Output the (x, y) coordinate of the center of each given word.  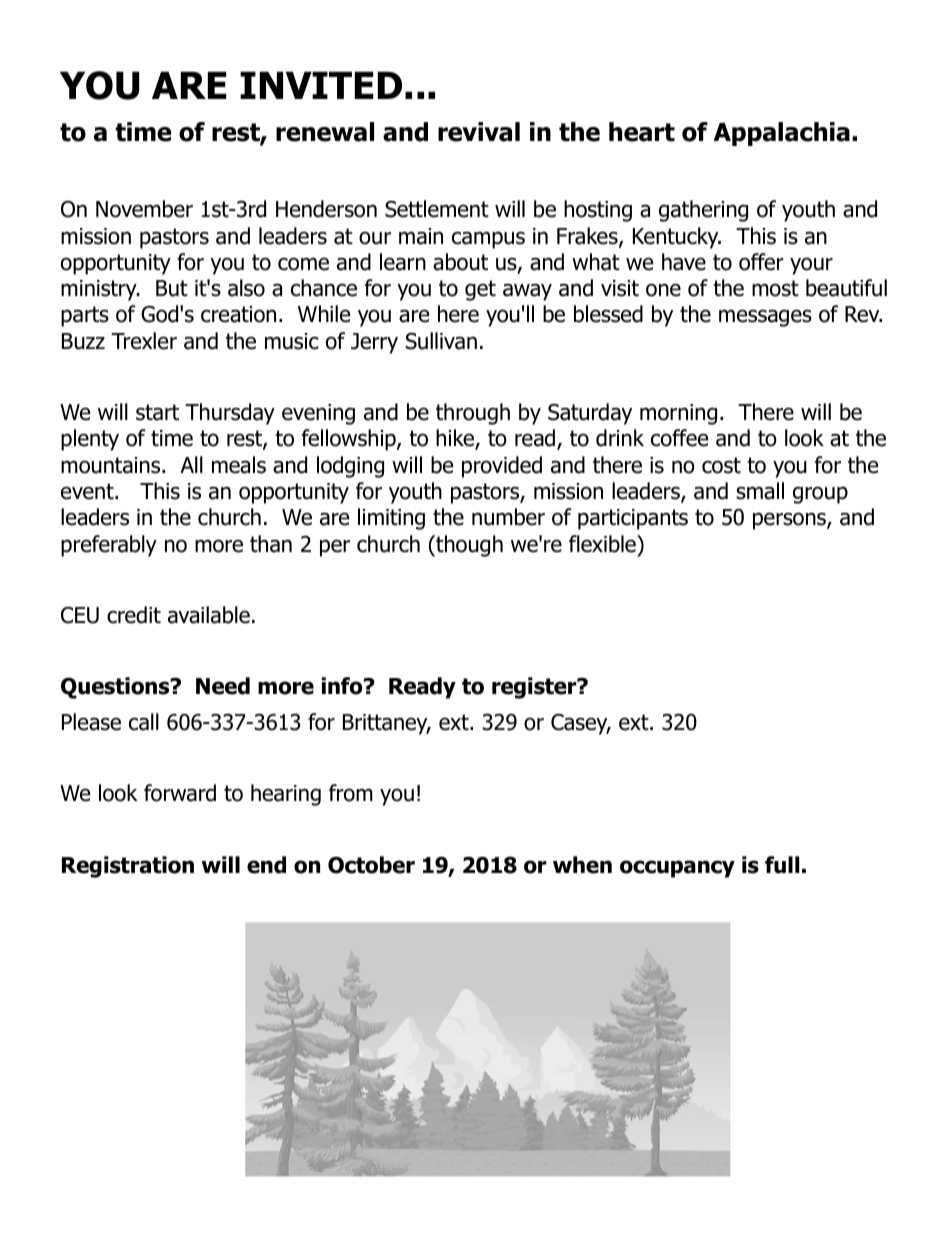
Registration (128, 867)
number (508, 517)
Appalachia (782, 134)
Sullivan (441, 341)
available (209, 615)
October (371, 865)
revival (479, 132)
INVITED (321, 85)
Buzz (83, 341)
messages (765, 318)
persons (790, 521)
